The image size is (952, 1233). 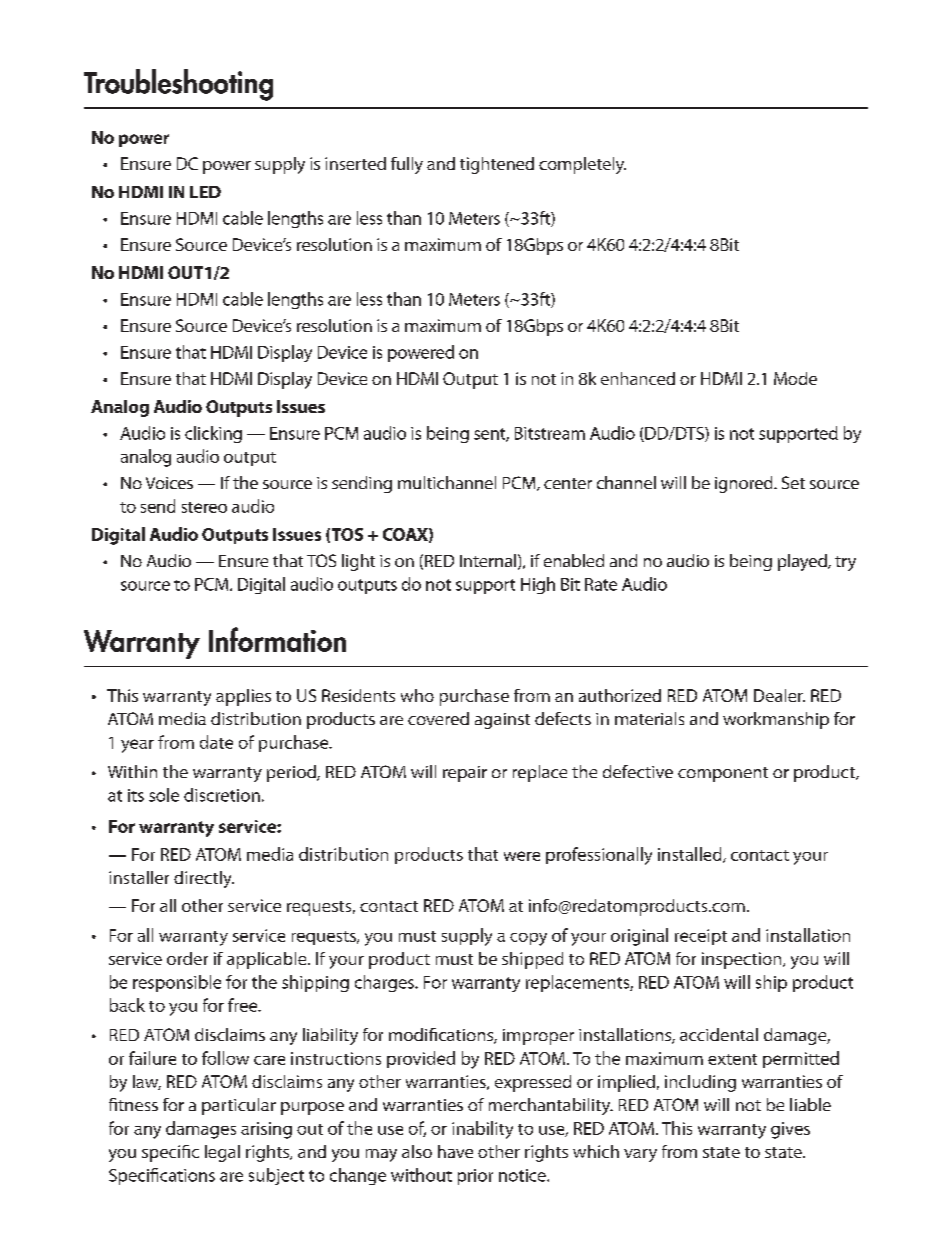 What do you see at coordinates (582, 165) in the page?
I see `completely` at bounding box center [582, 165].
